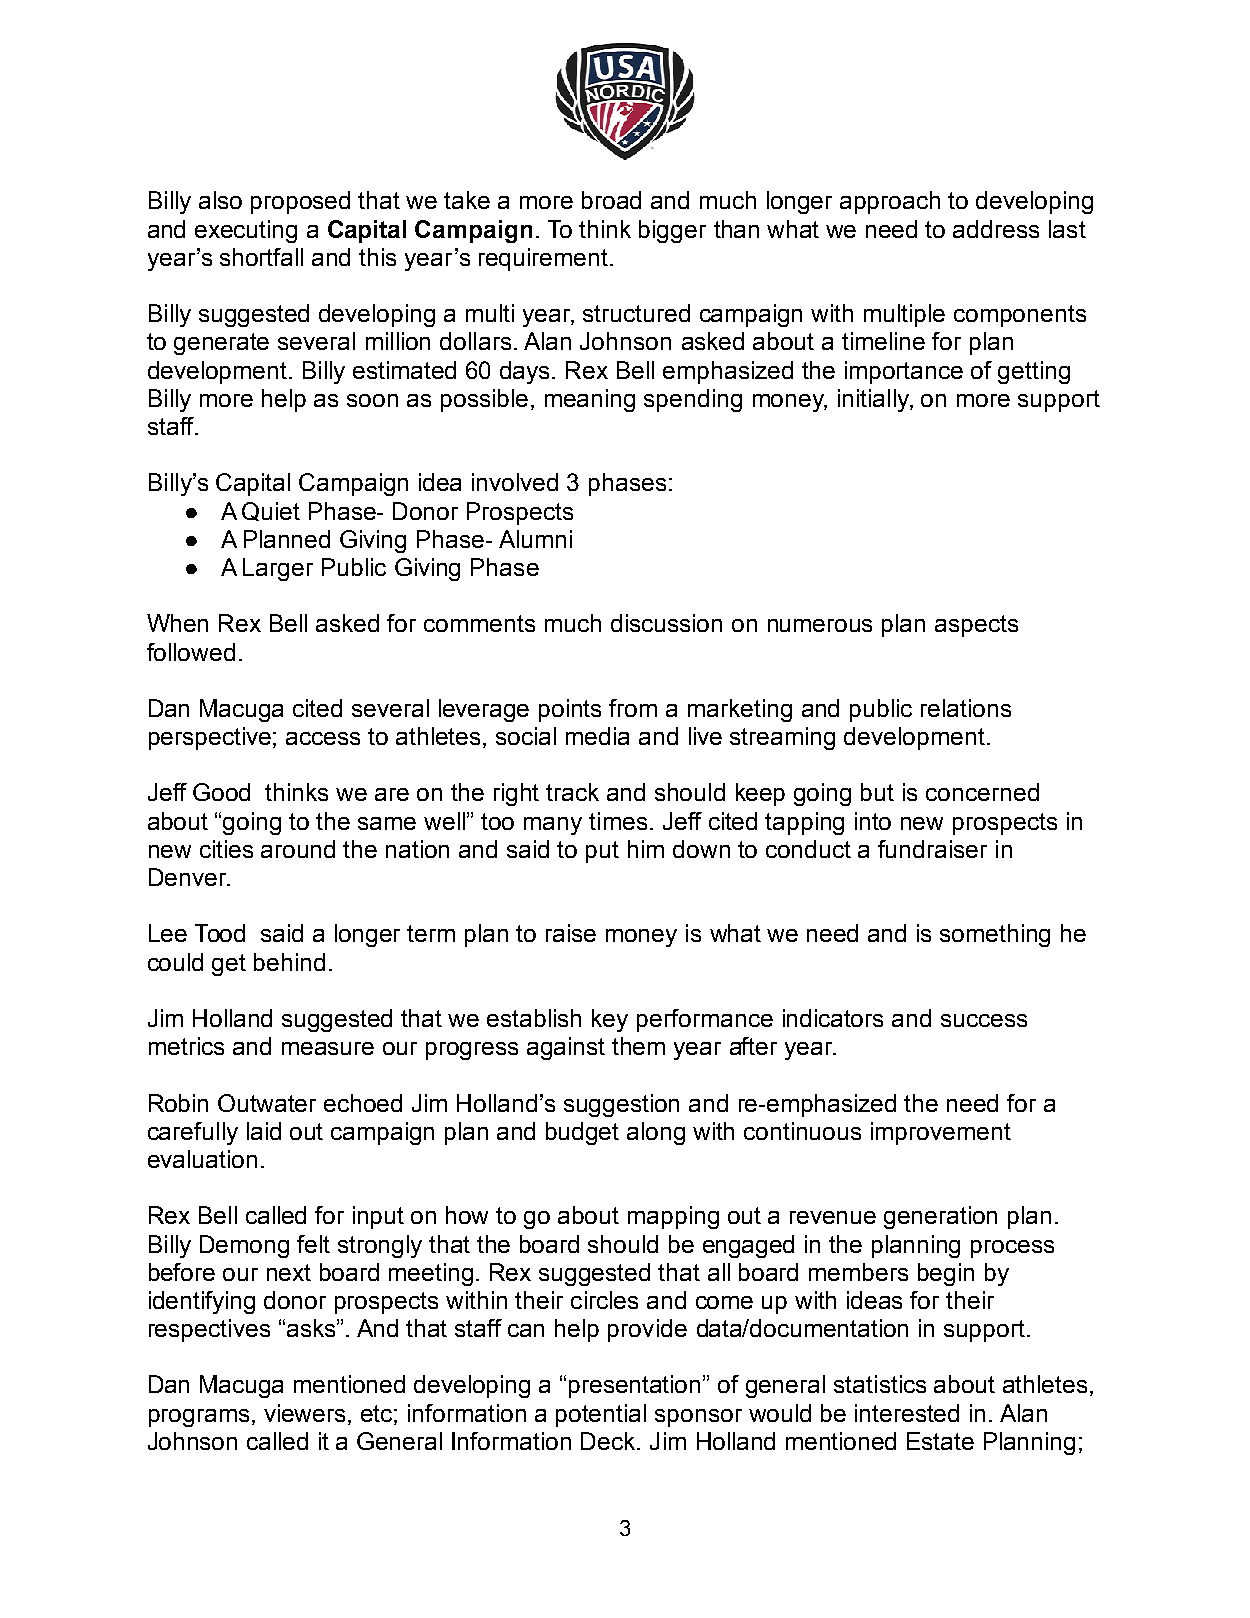 The width and height of the document is (1250, 1618). I want to click on broad, so click(611, 200).
